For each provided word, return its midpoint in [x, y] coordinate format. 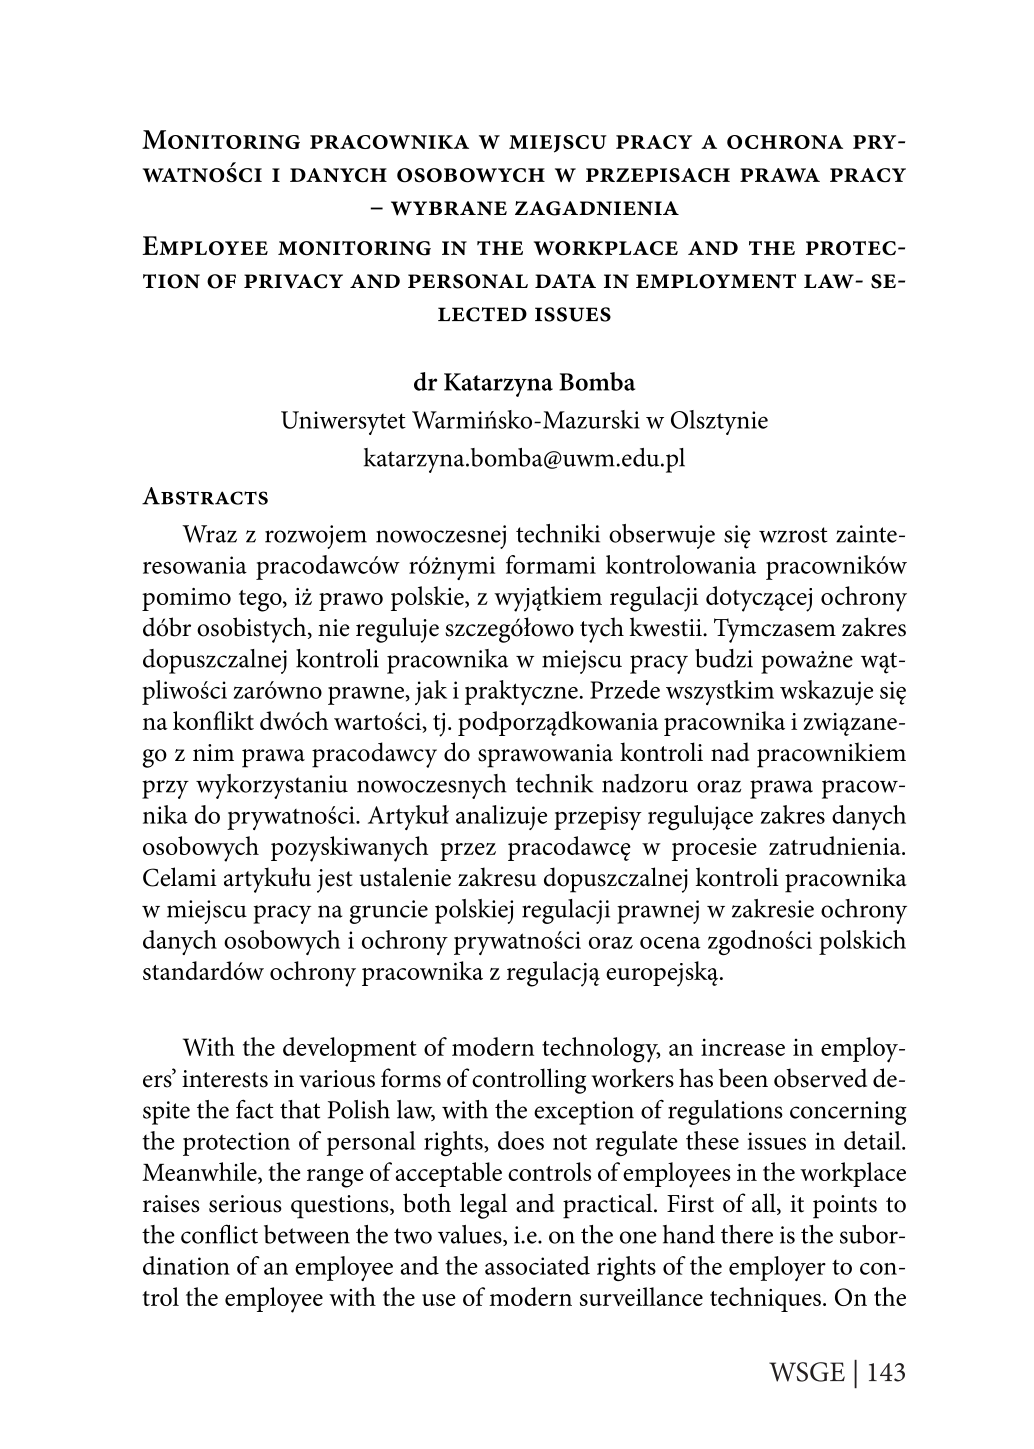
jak [431, 692]
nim [213, 752]
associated [537, 1265]
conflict [219, 1234]
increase [743, 1047]
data [565, 281]
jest [335, 881]
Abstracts [205, 496]
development [350, 1049]
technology [601, 1050]
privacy [293, 281]
